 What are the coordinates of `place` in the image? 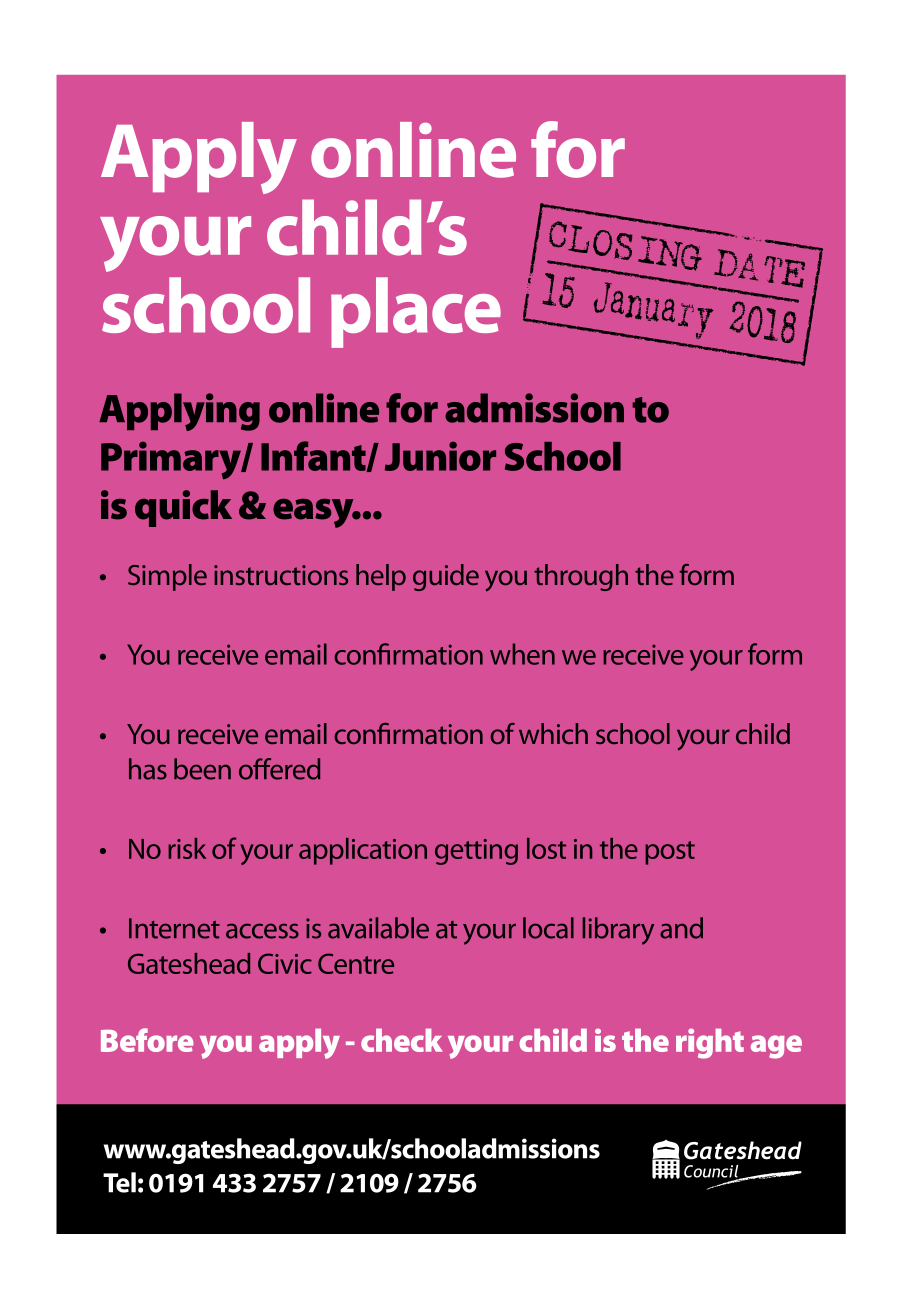 It's located at (416, 312).
